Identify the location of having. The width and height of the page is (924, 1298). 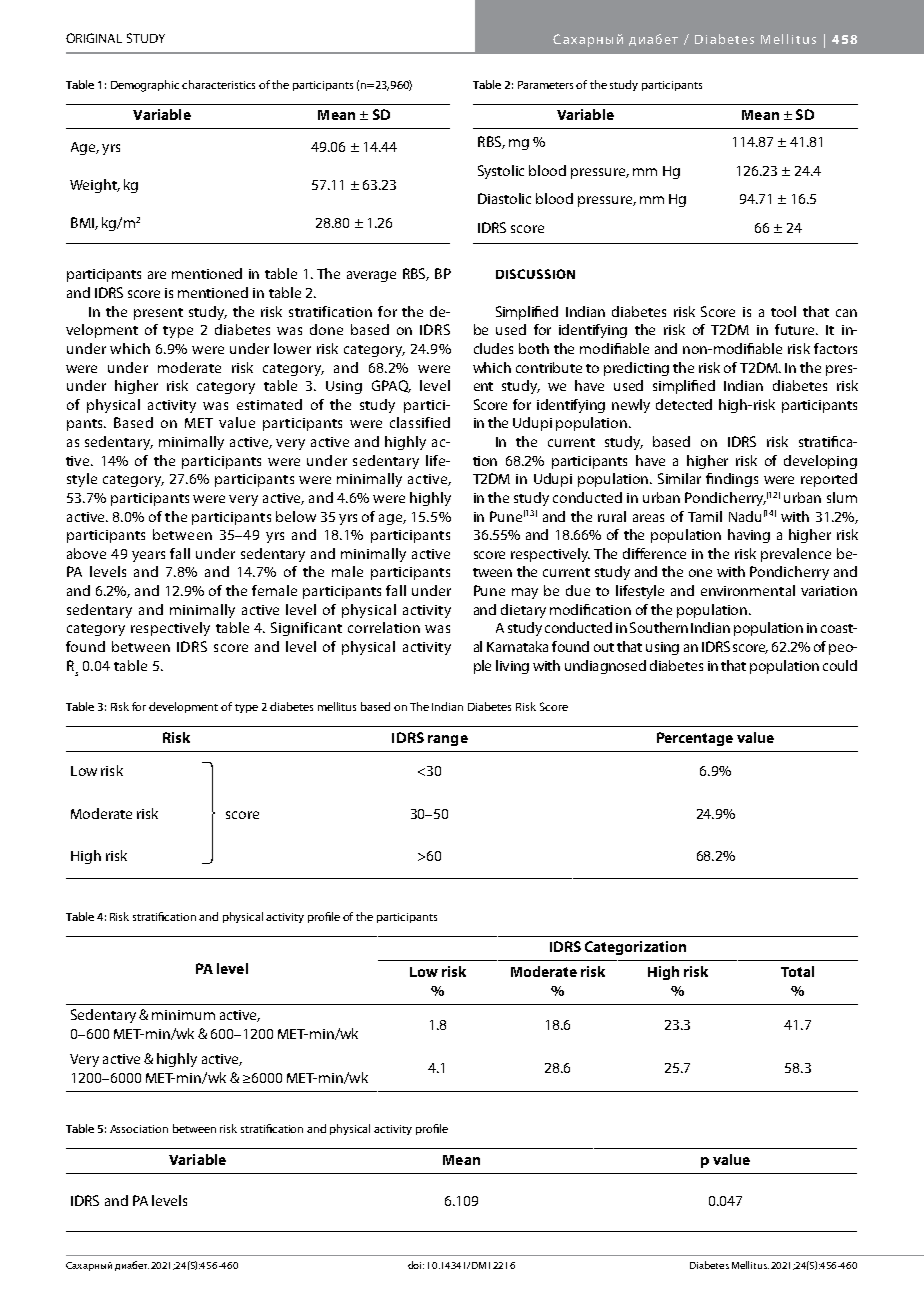
(749, 536).
